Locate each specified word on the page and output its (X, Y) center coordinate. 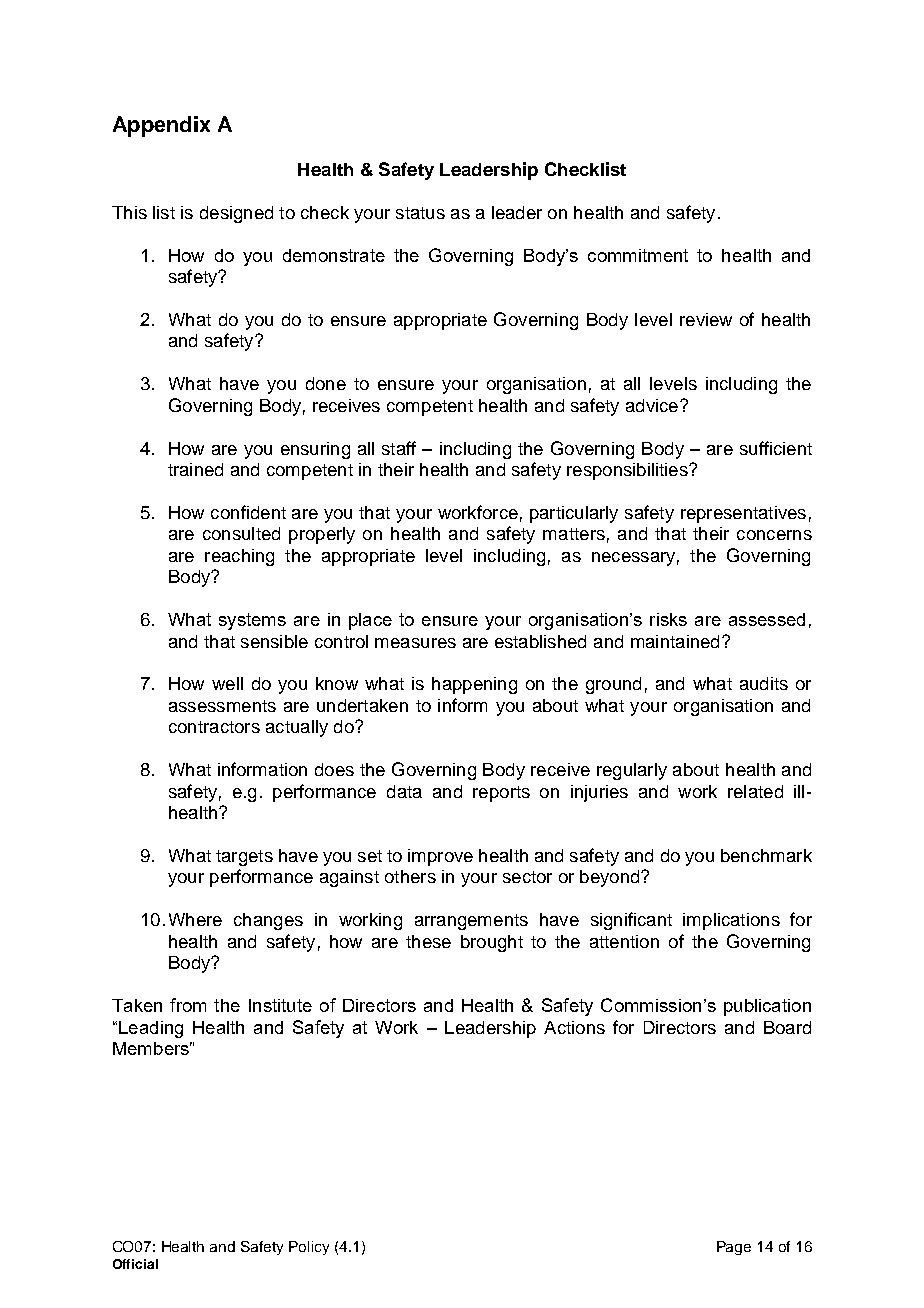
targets (244, 858)
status (420, 213)
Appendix (161, 126)
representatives (743, 514)
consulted (241, 533)
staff (399, 448)
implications (731, 921)
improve (440, 857)
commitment (638, 255)
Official (135, 1264)
